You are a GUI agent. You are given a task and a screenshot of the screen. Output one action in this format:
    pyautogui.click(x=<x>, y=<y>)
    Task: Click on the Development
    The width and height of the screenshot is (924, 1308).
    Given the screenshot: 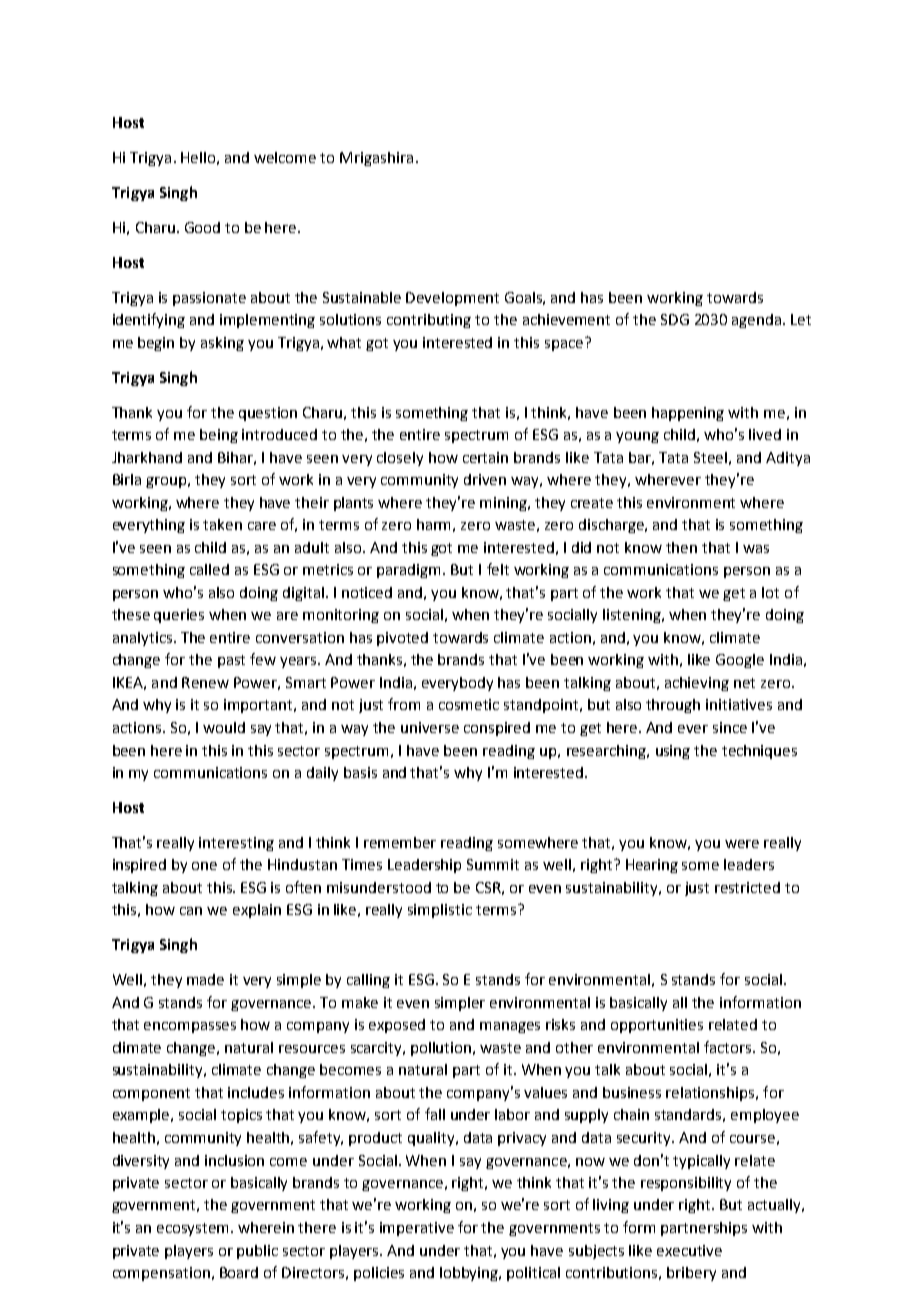 What is the action you would take?
    pyautogui.click(x=452, y=299)
